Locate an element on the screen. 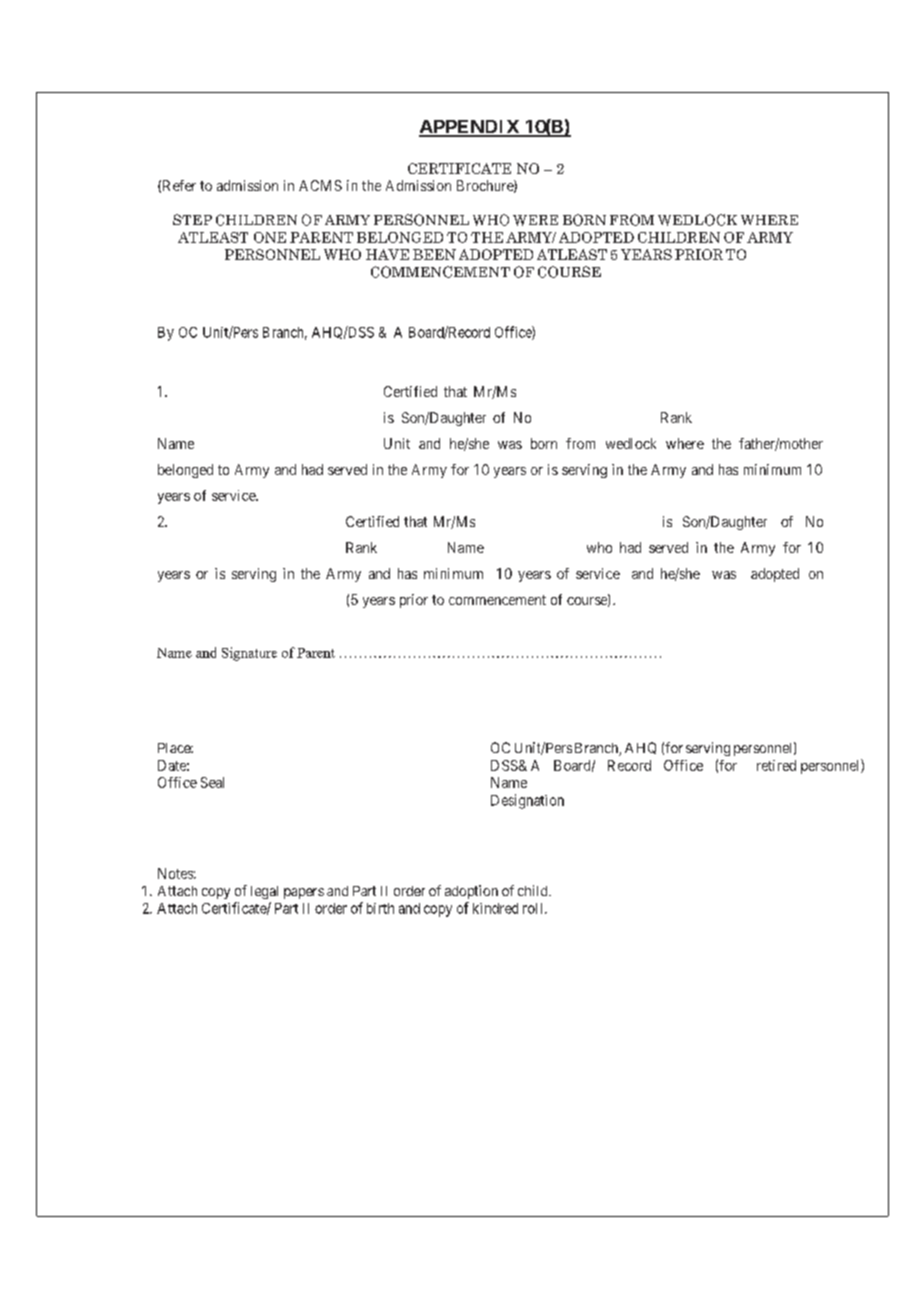 The width and height of the screenshot is (924, 1309). WERE is located at coordinates (535, 220).
